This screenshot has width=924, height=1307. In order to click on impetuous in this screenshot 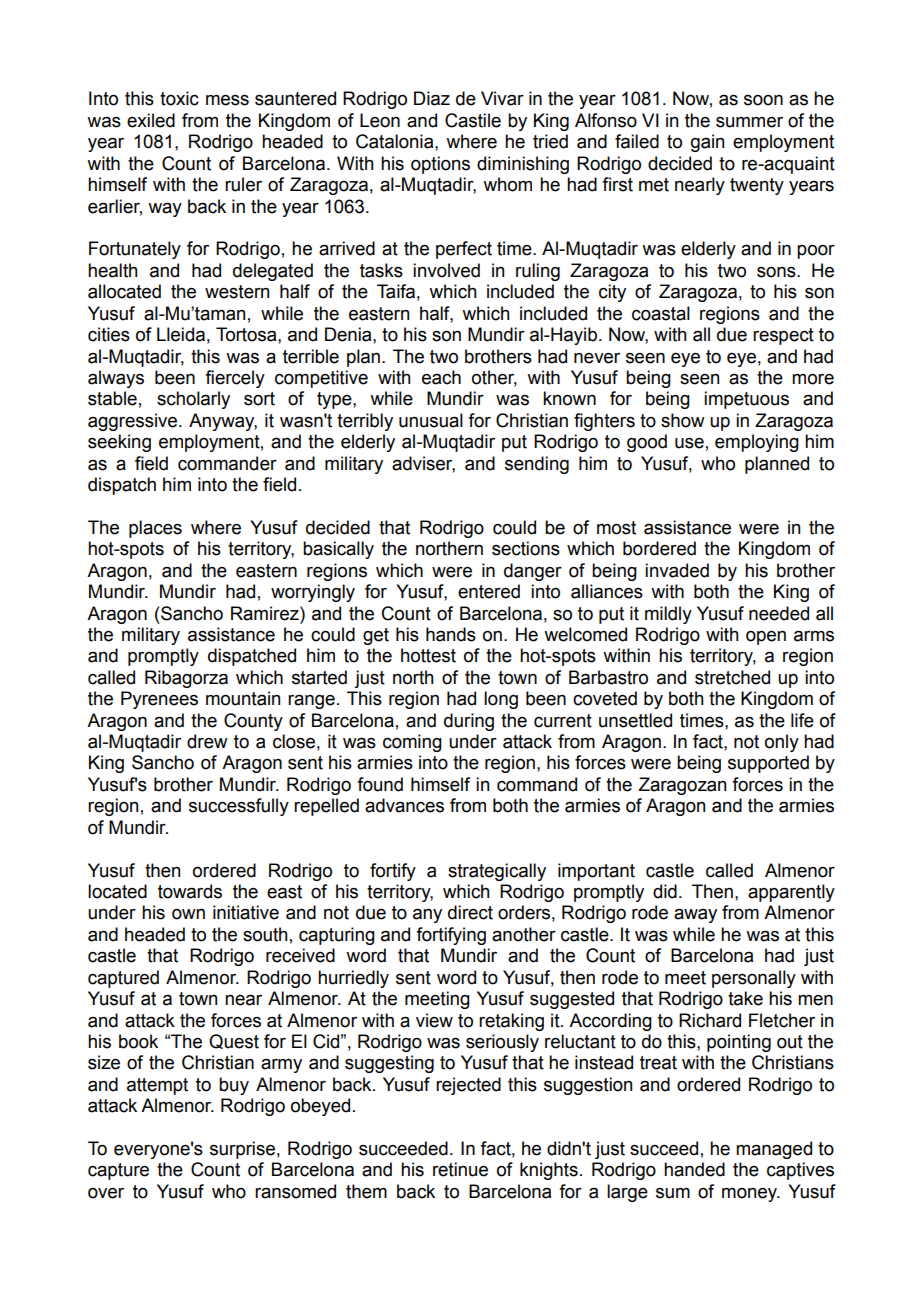, I will do `click(746, 400)`.
